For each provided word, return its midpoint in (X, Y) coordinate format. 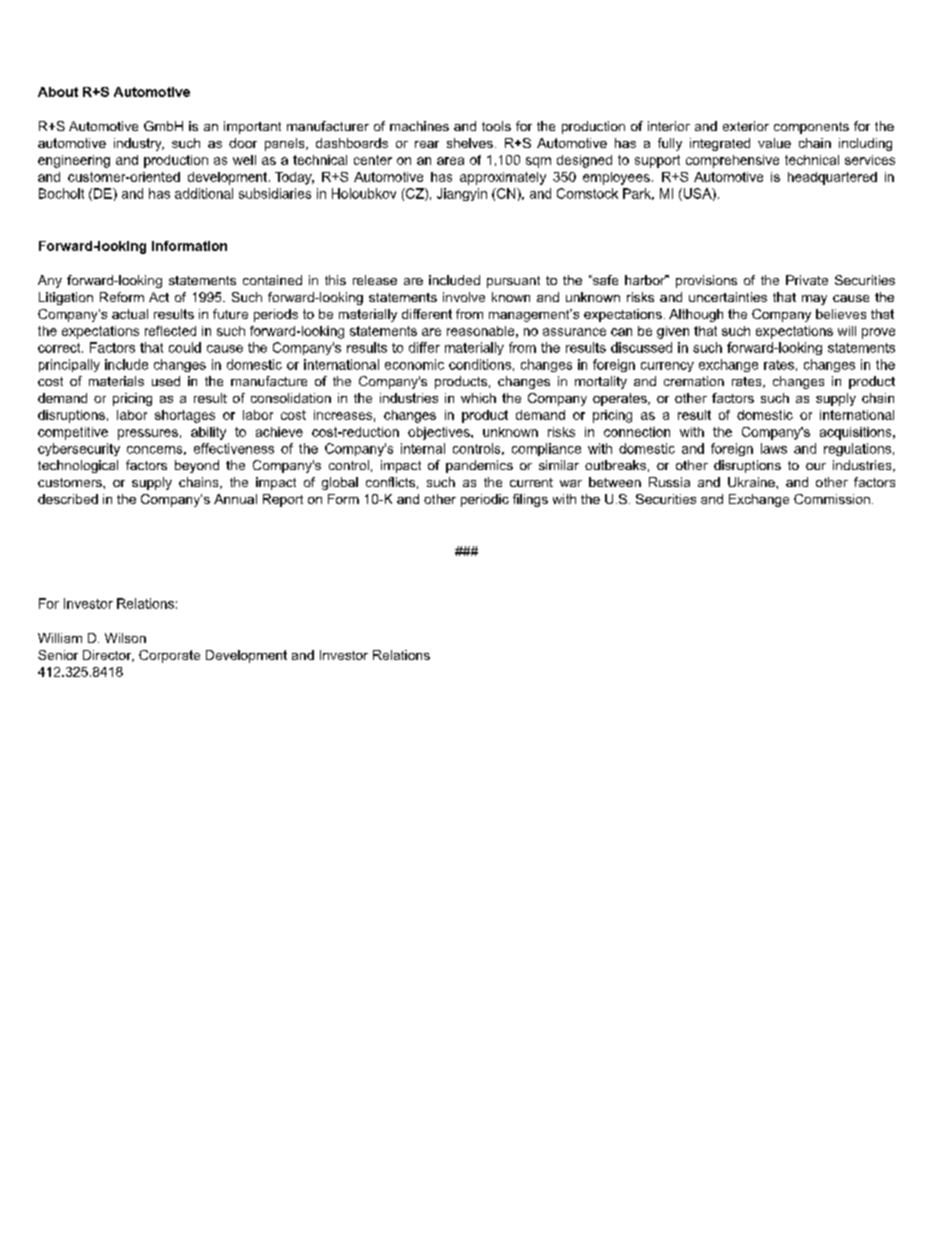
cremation (694, 381)
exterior (746, 126)
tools (496, 126)
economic (414, 364)
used (166, 381)
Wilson (125, 638)
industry (139, 144)
